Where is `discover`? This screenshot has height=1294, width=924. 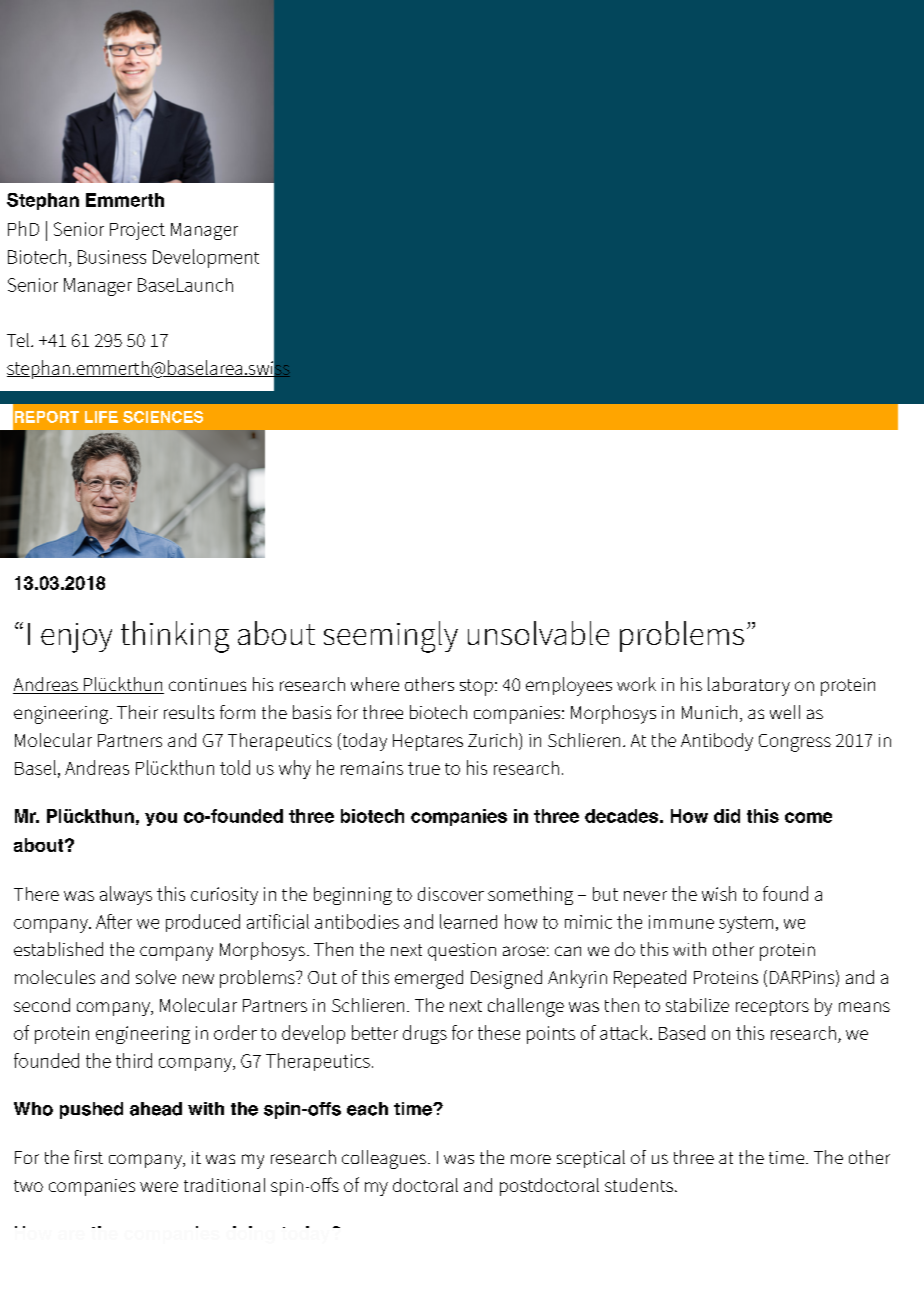 discover is located at coordinates (451, 894).
